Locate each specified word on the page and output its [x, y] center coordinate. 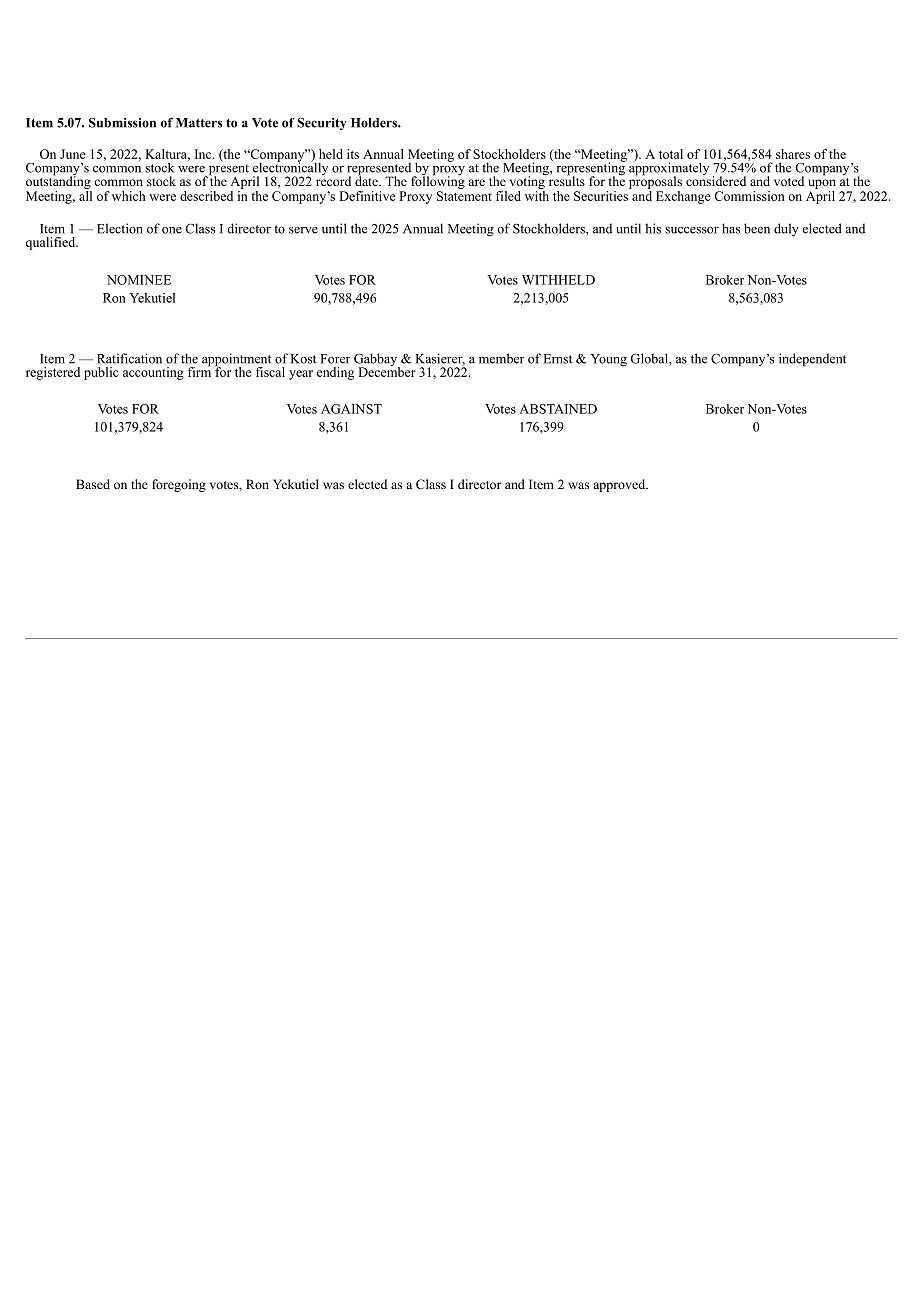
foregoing [179, 485]
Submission [122, 123]
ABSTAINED [558, 409]
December [387, 371]
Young [608, 360]
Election [120, 228]
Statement [464, 196]
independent [812, 360]
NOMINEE [139, 280]
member [501, 358]
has [731, 228]
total [671, 154]
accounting [153, 373]
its [353, 154]
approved [620, 485]
